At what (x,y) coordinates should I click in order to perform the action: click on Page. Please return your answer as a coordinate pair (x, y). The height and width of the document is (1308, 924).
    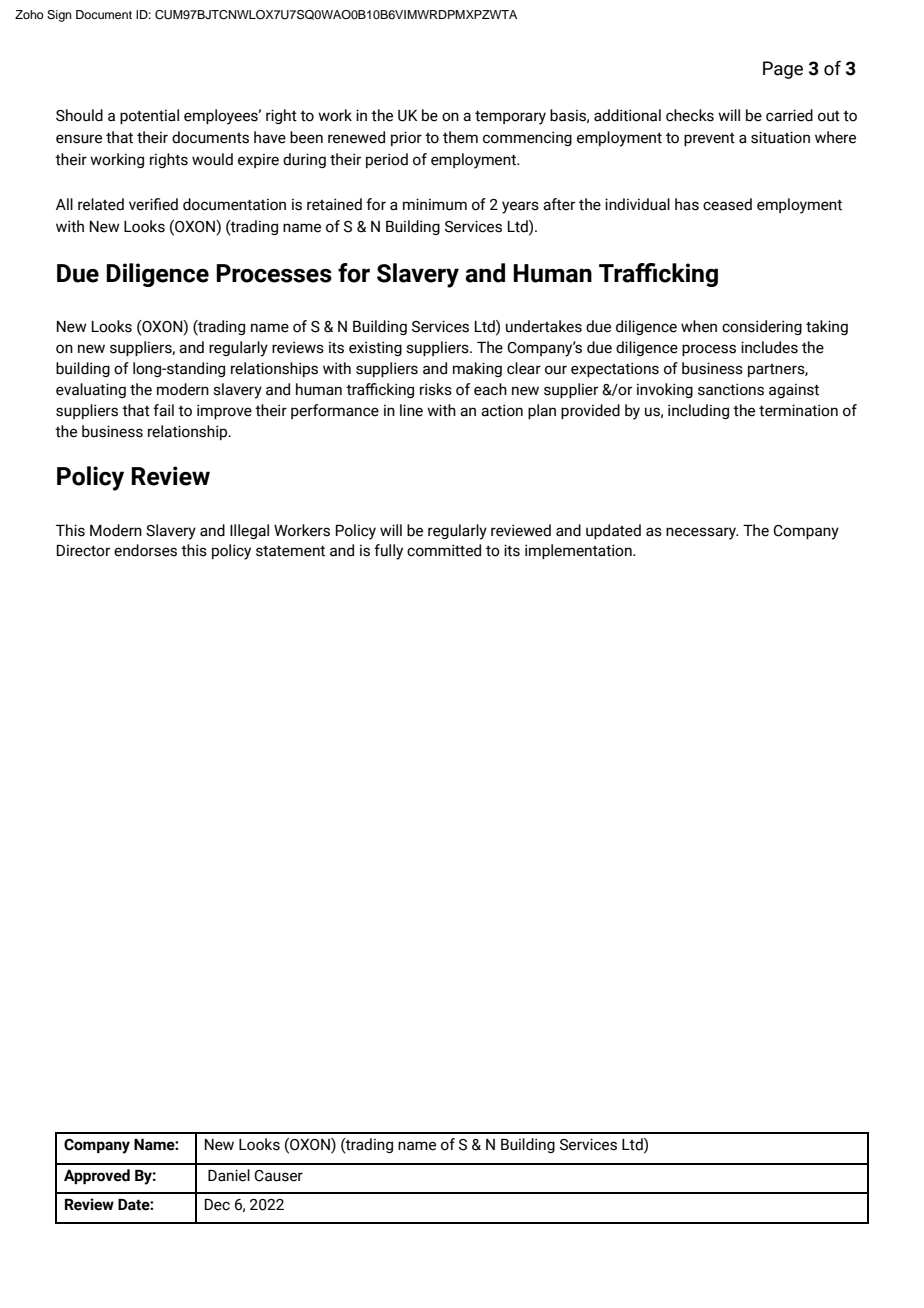
    Looking at the image, I should click on (783, 70).
